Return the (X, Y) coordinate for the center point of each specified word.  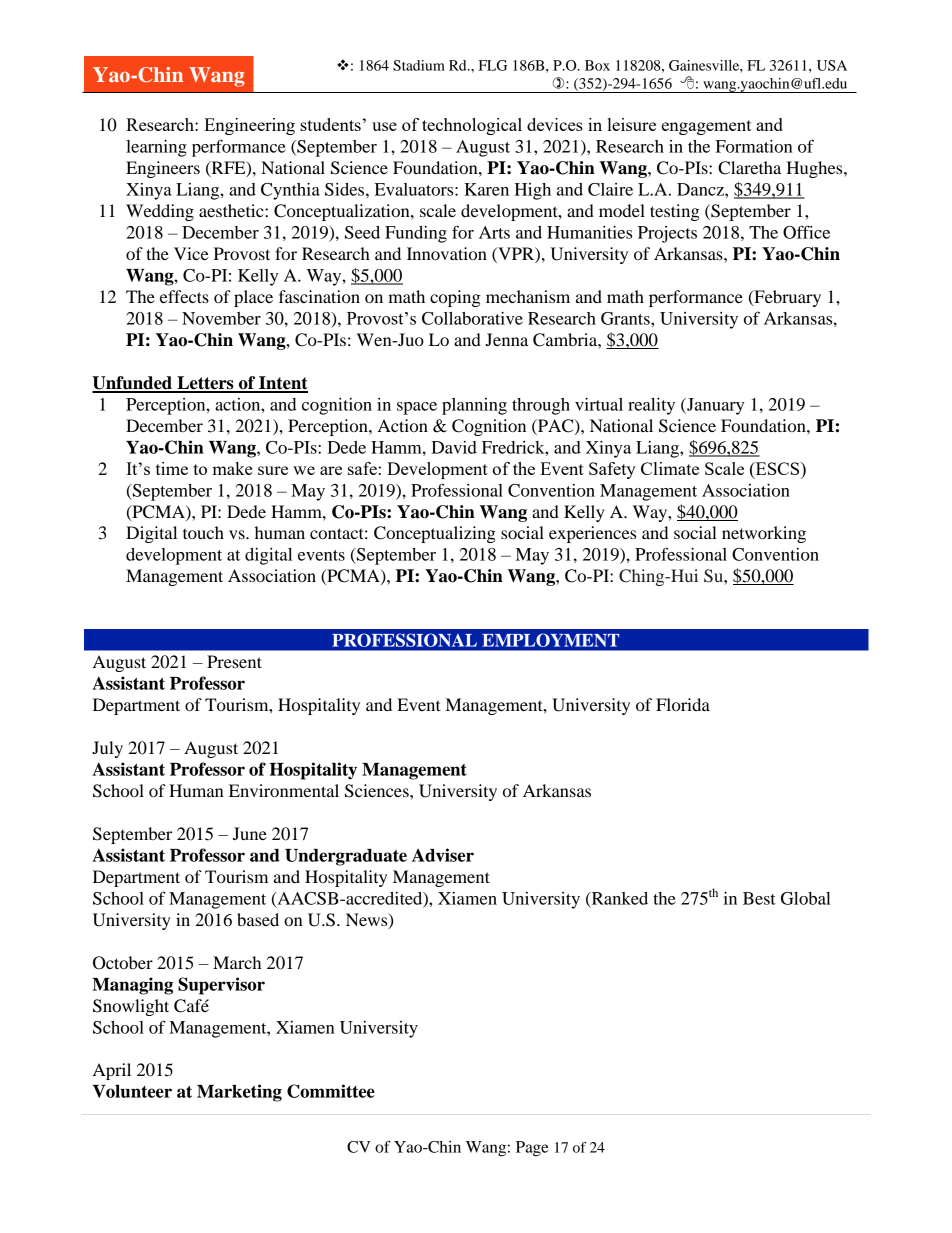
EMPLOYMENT (550, 640)
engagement (706, 127)
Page (532, 1149)
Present (234, 661)
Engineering (249, 126)
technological (472, 126)
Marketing (239, 1093)
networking (764, 534)
